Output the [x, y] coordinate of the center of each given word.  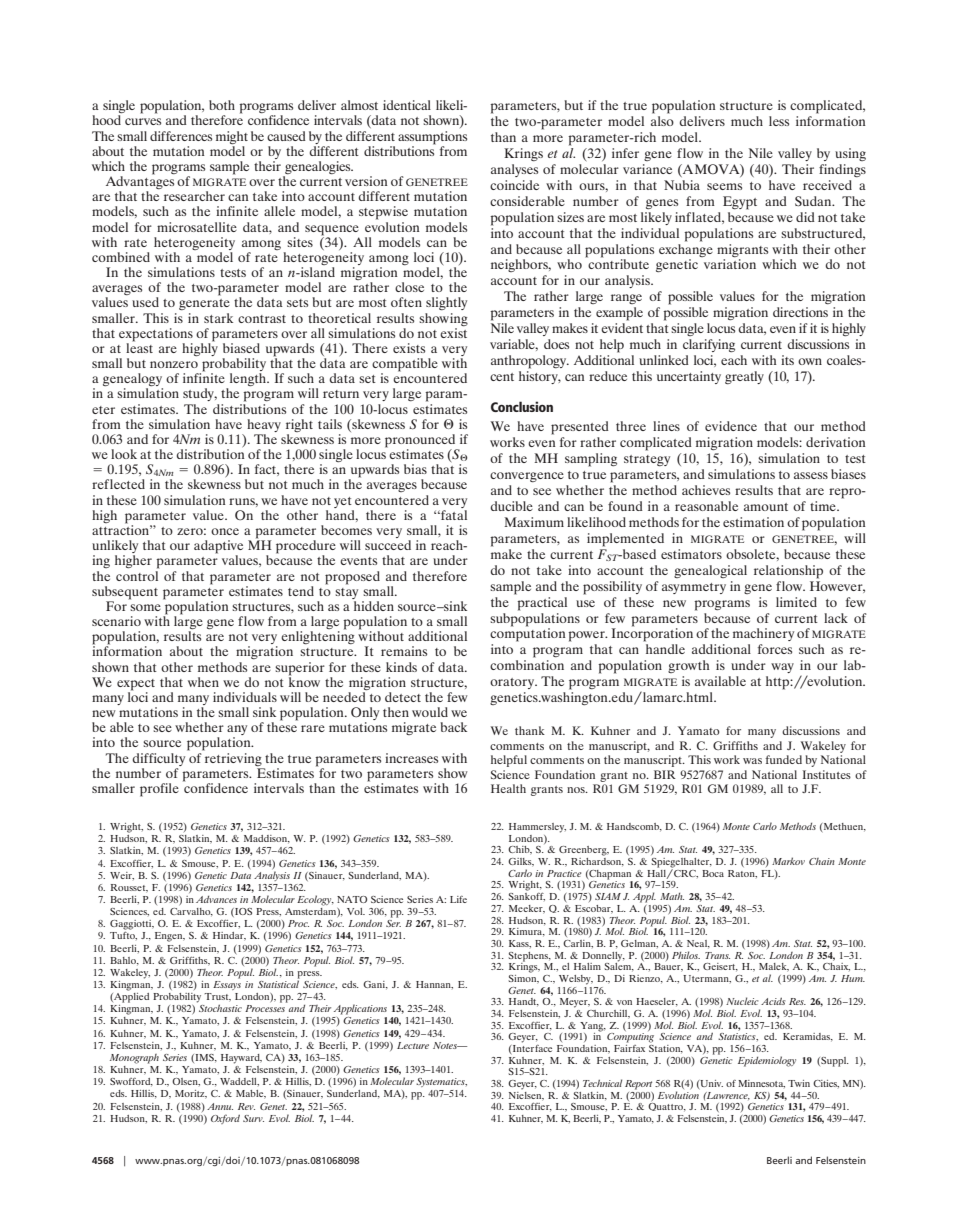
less [779, 121]
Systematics [441, 1082]
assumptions [432, 138]
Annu [220, 1106]
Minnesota [761, 1084]
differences [181, 136]
